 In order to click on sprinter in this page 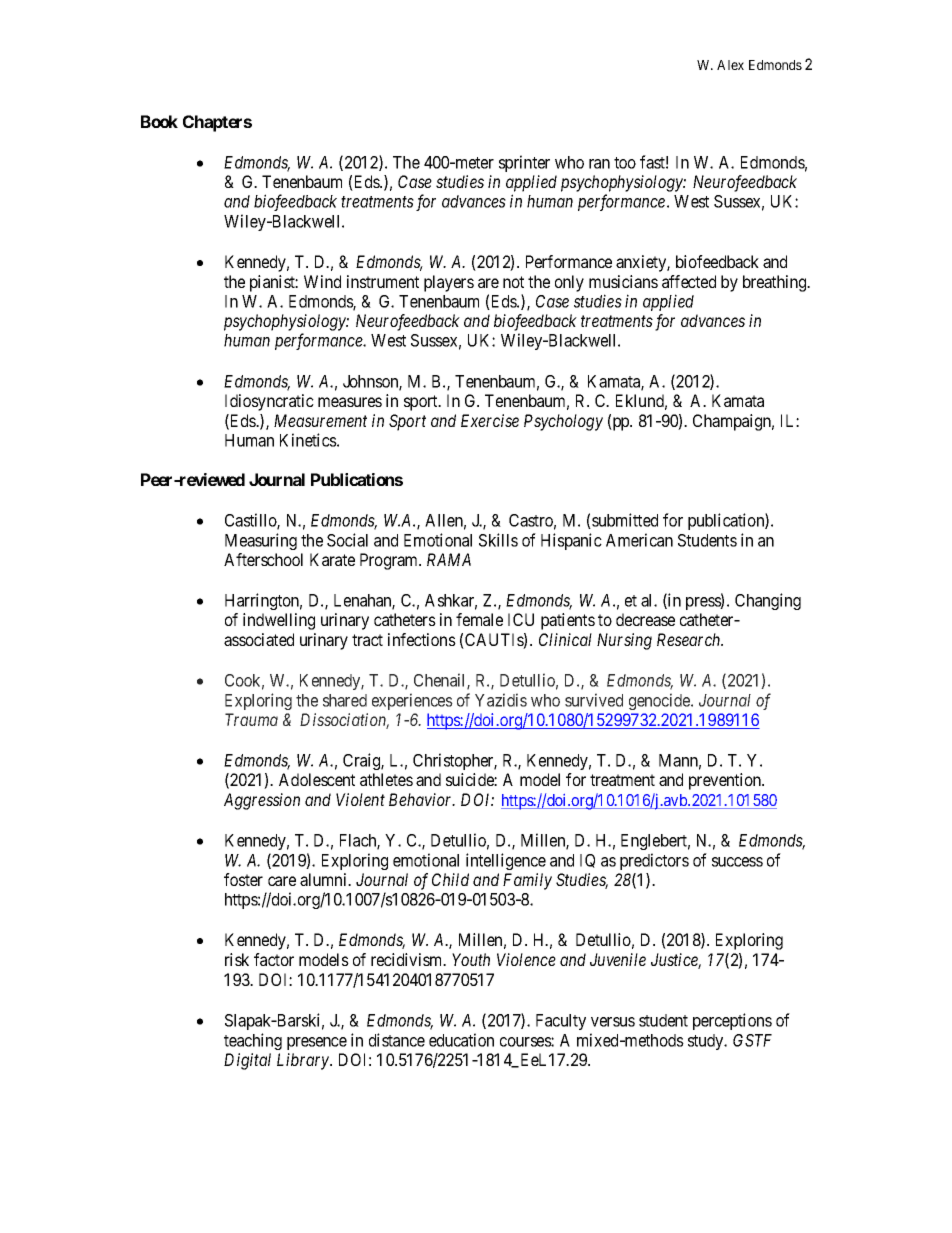, I will do `click(524, 163)`.
